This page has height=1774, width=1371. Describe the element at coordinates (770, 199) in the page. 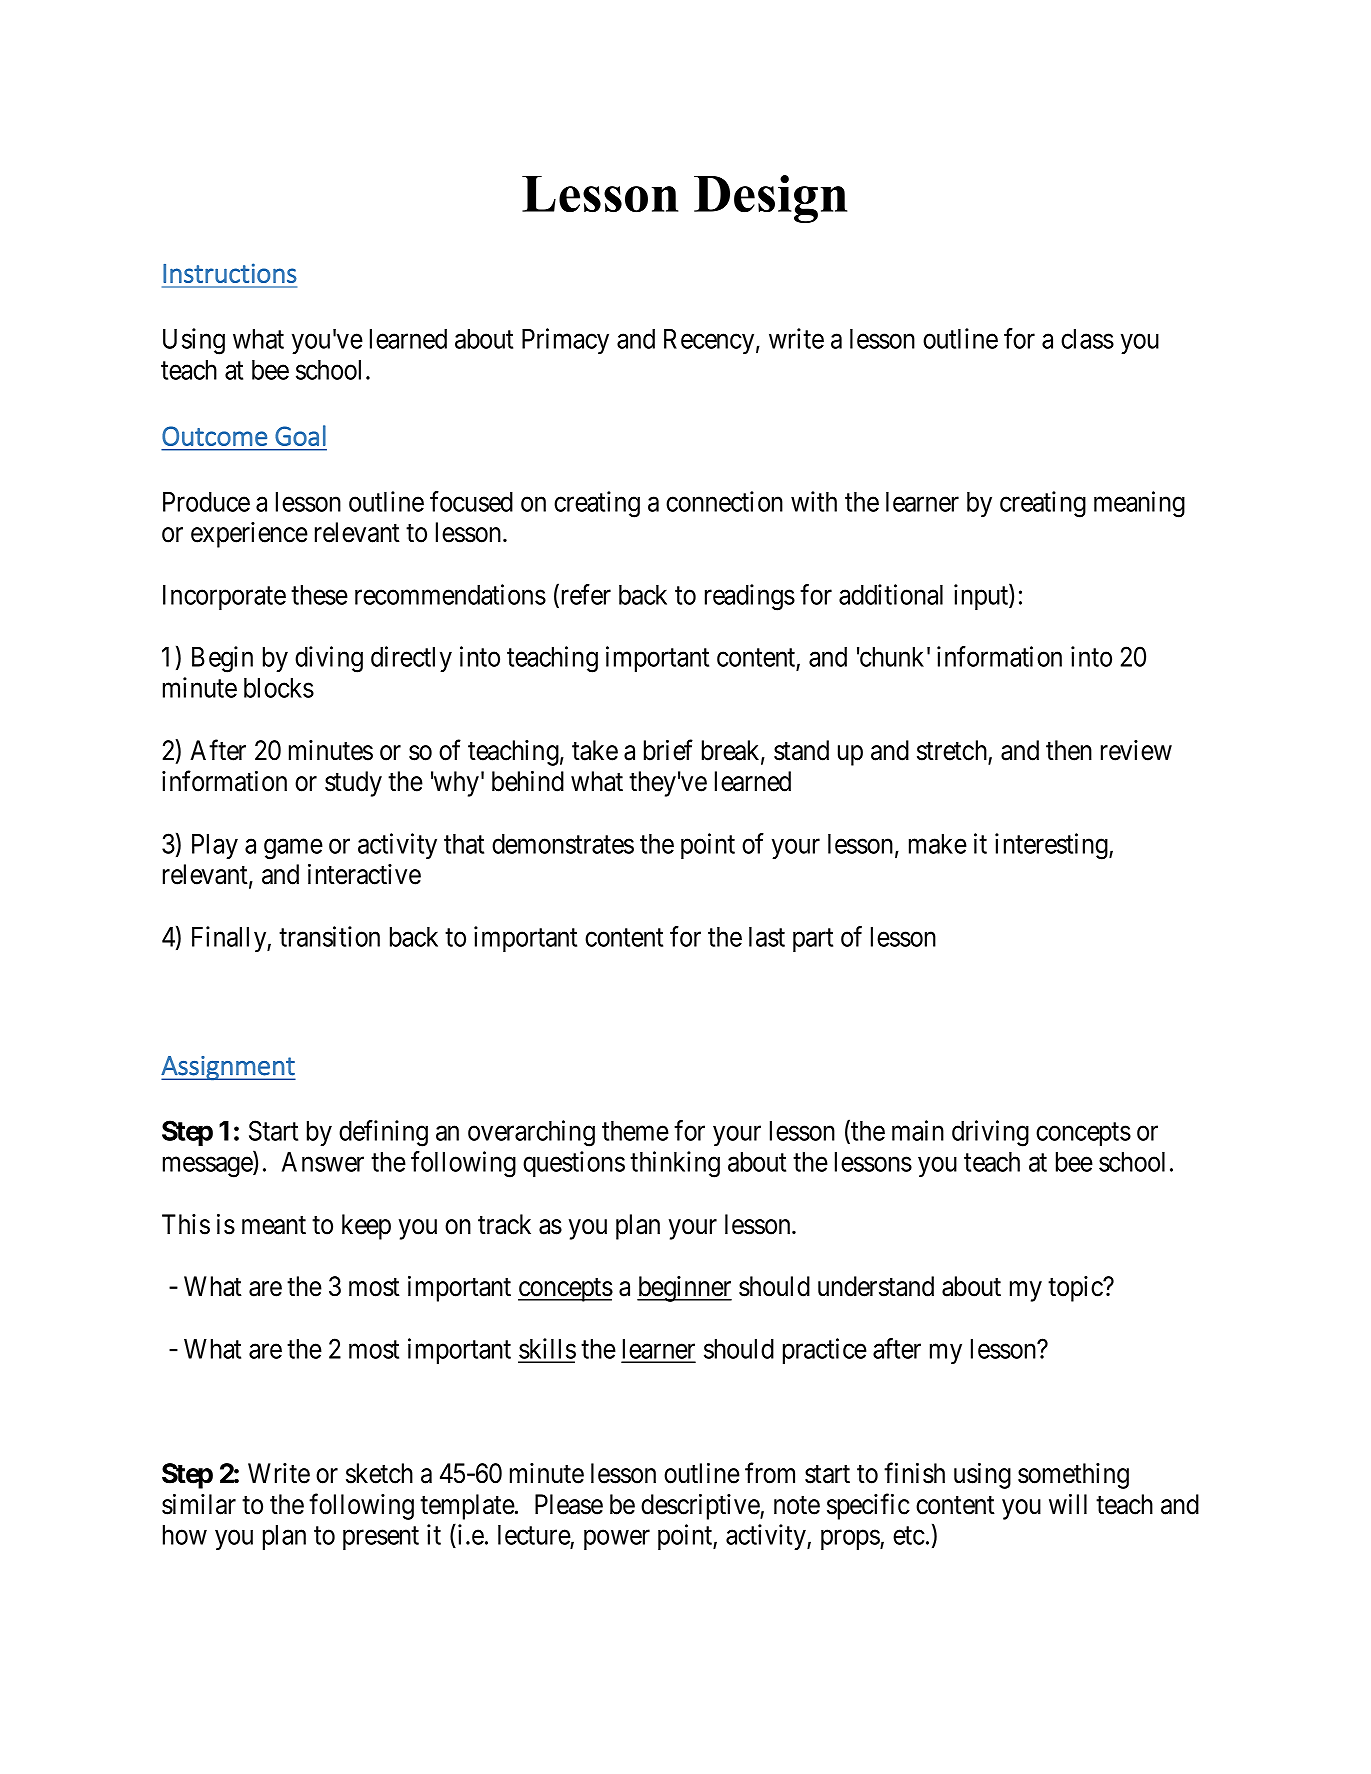

I see `Design` at that location.
